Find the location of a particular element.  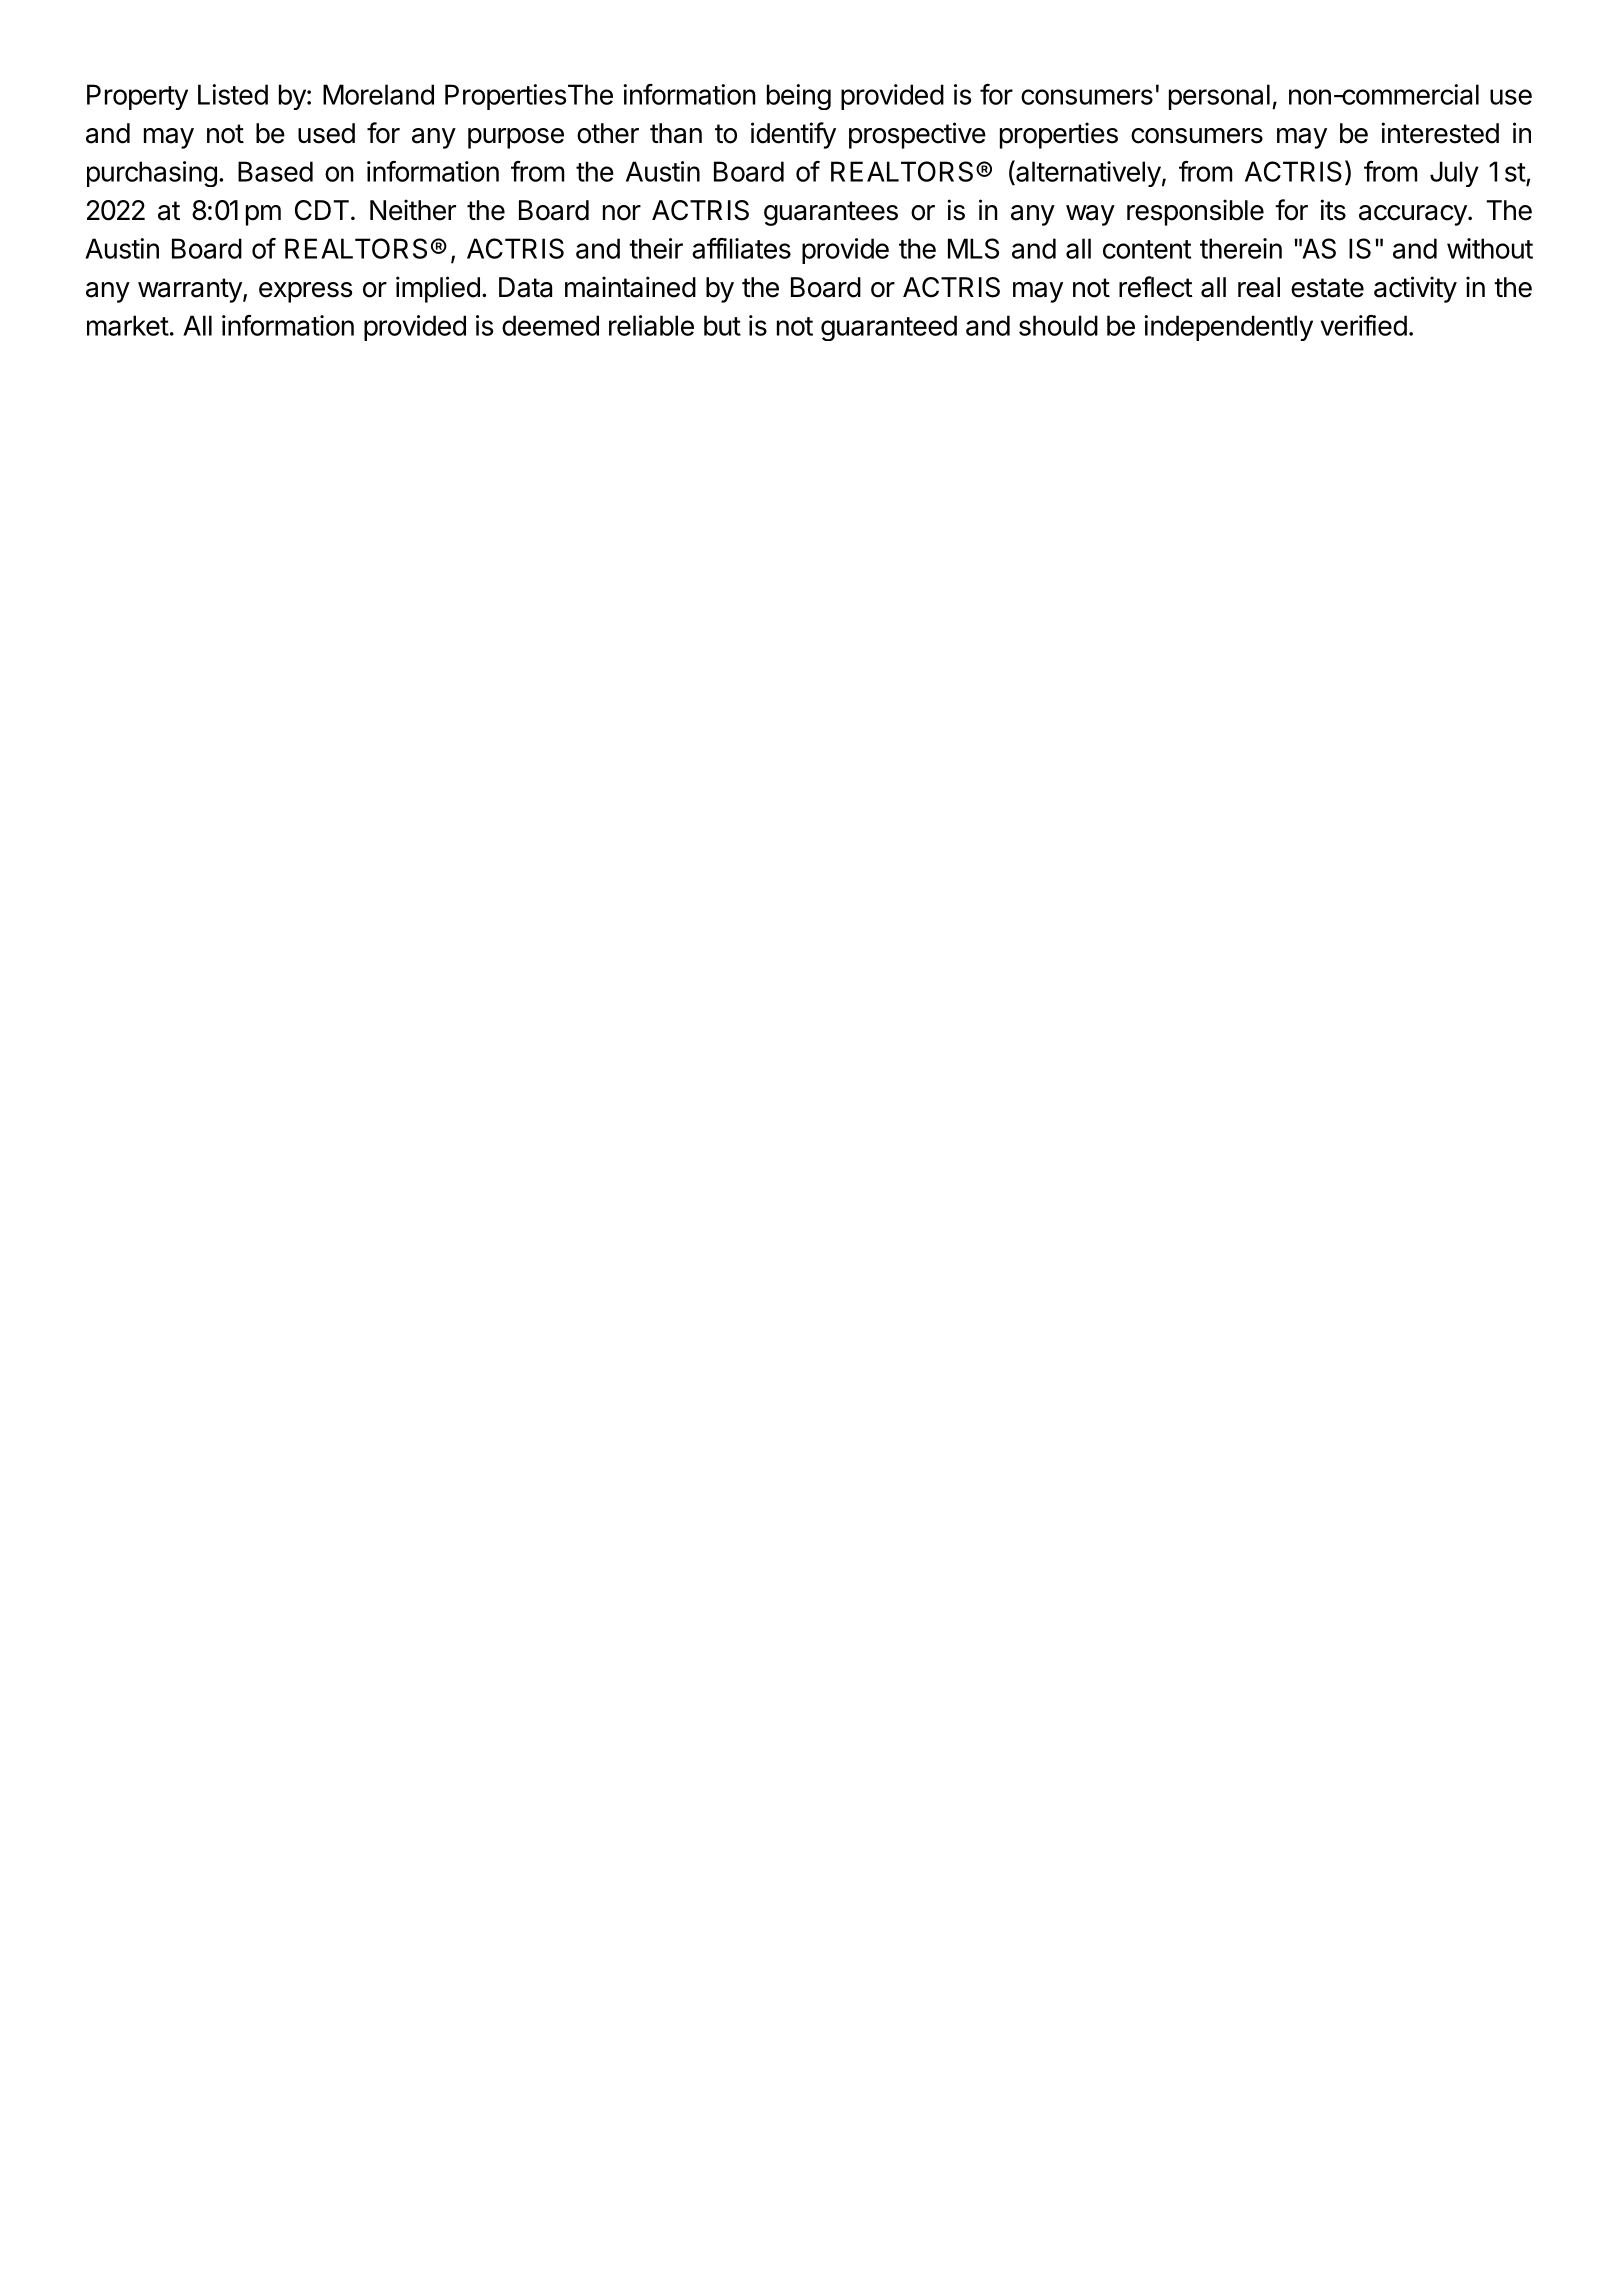

Based is located at coordinates (275, 171).
